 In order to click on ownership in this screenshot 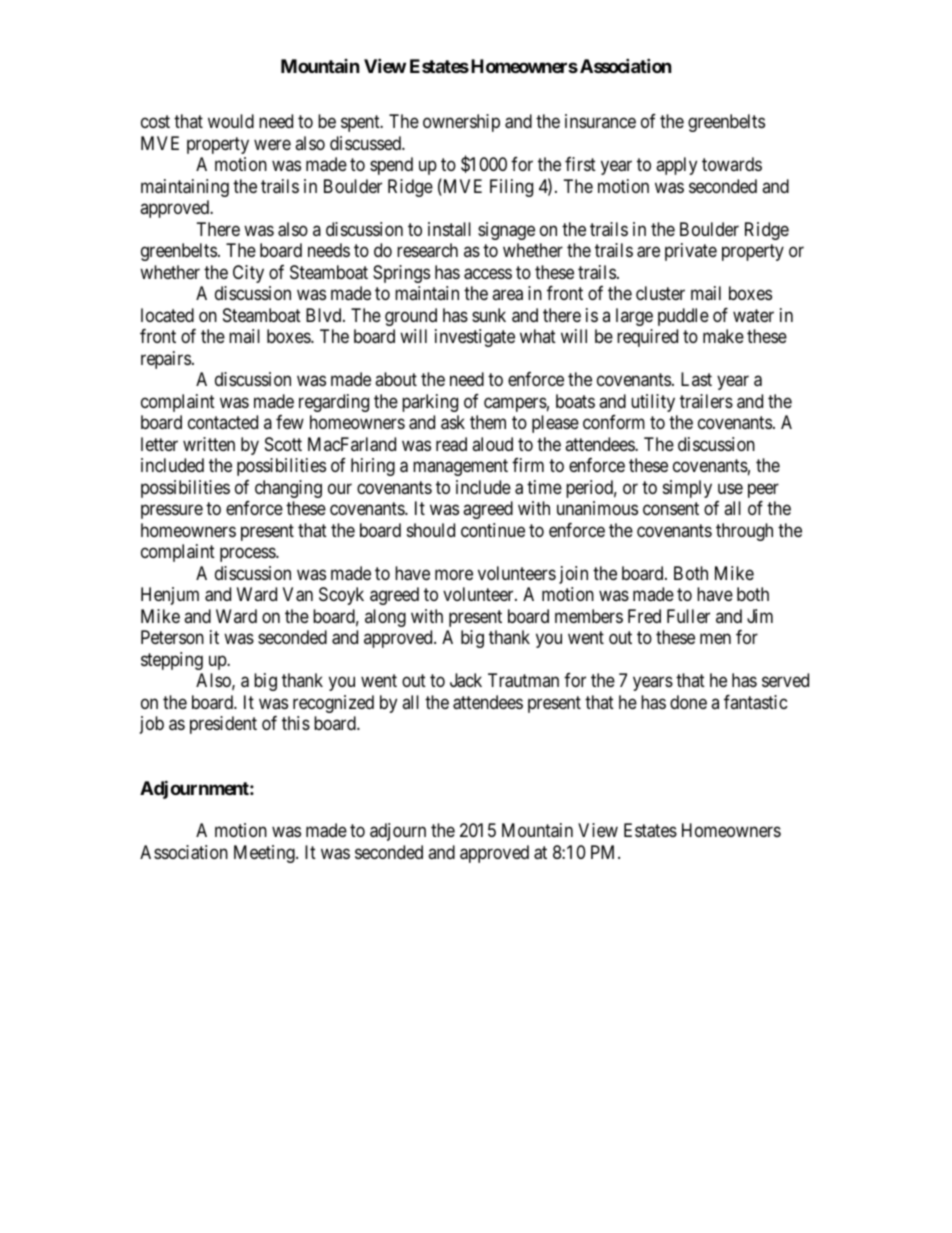, I will do `click(461, 123)`.
